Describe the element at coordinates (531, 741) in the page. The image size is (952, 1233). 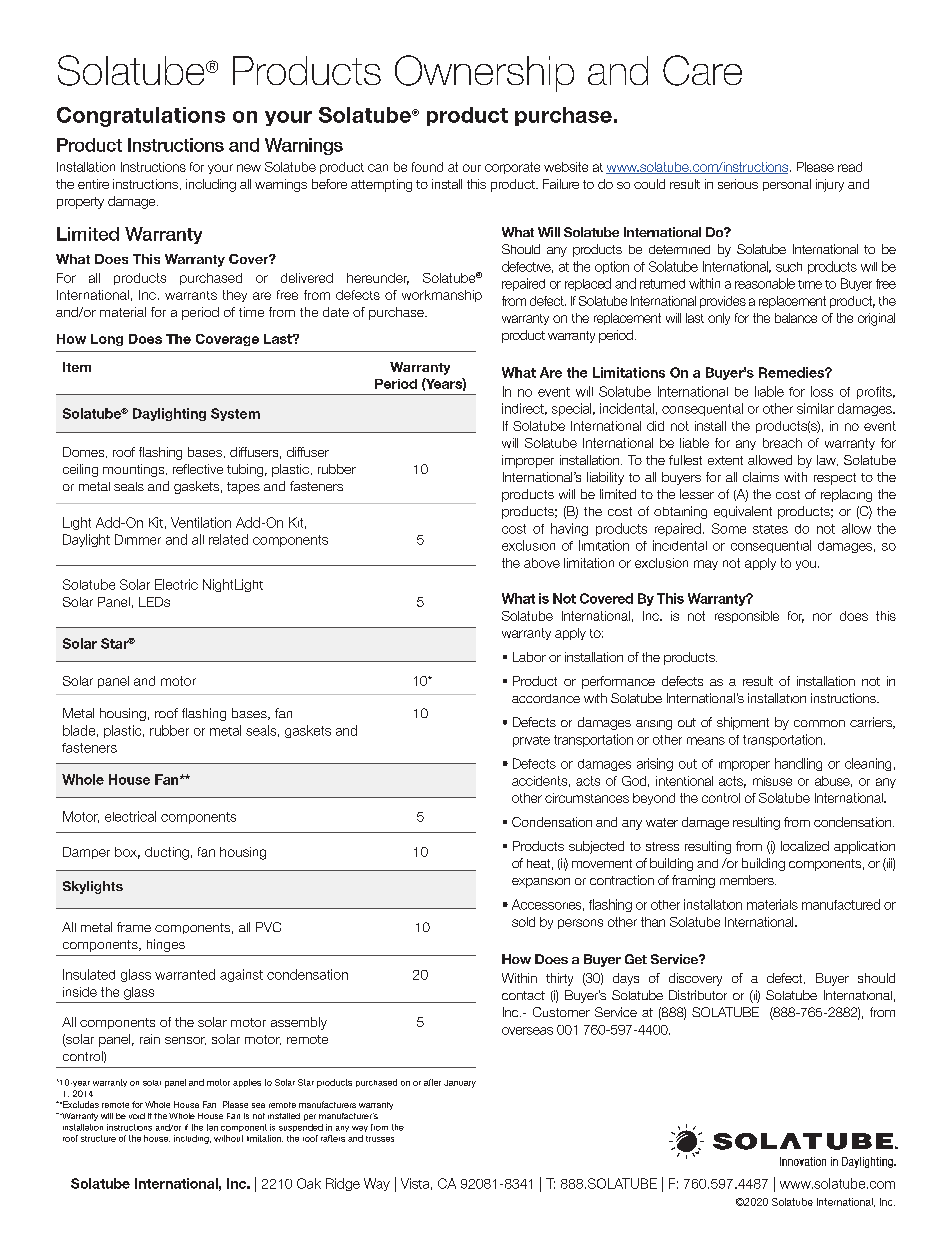
I see `private` at that location.
